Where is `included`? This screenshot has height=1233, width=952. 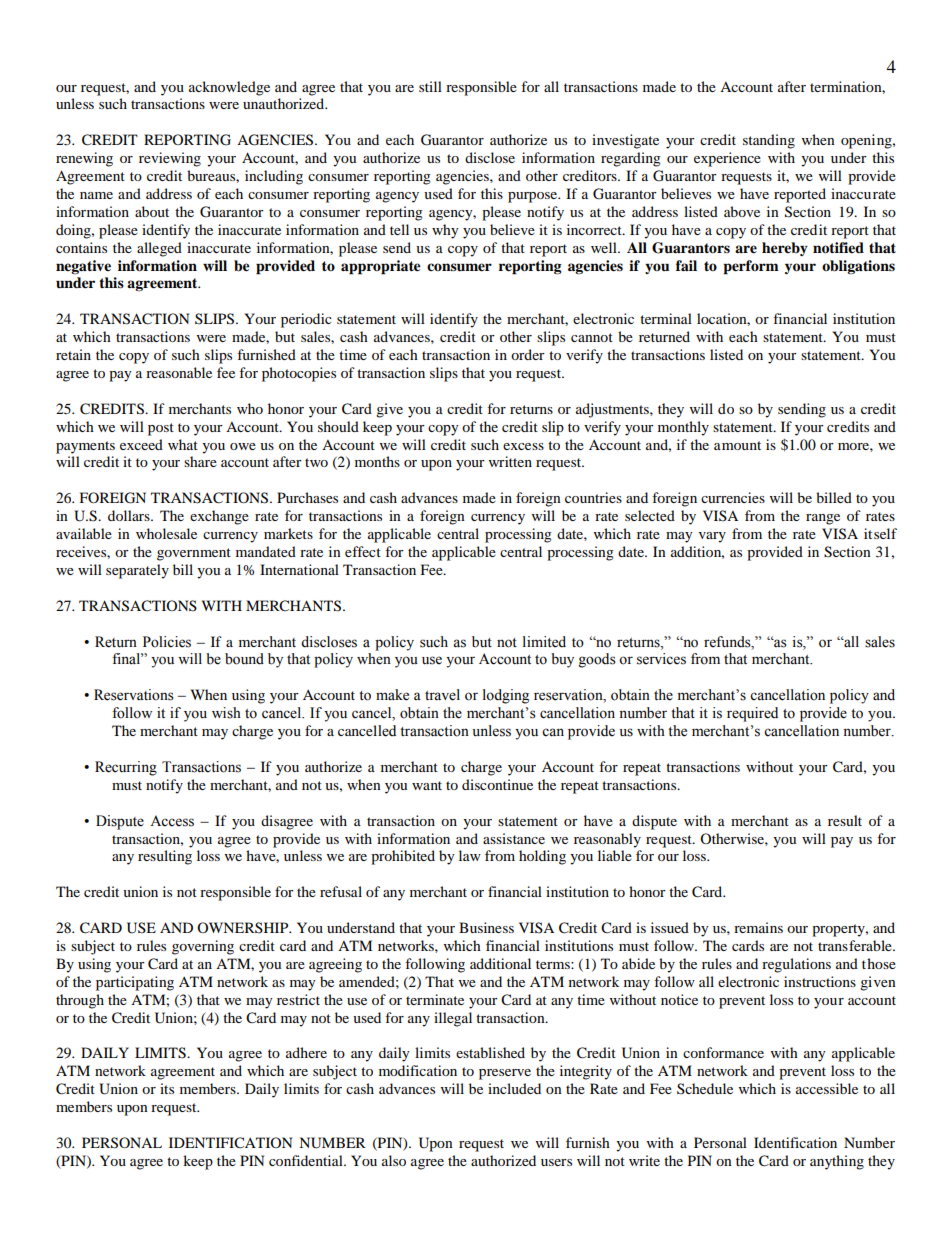
included is located at coordinates (514, 1088).
